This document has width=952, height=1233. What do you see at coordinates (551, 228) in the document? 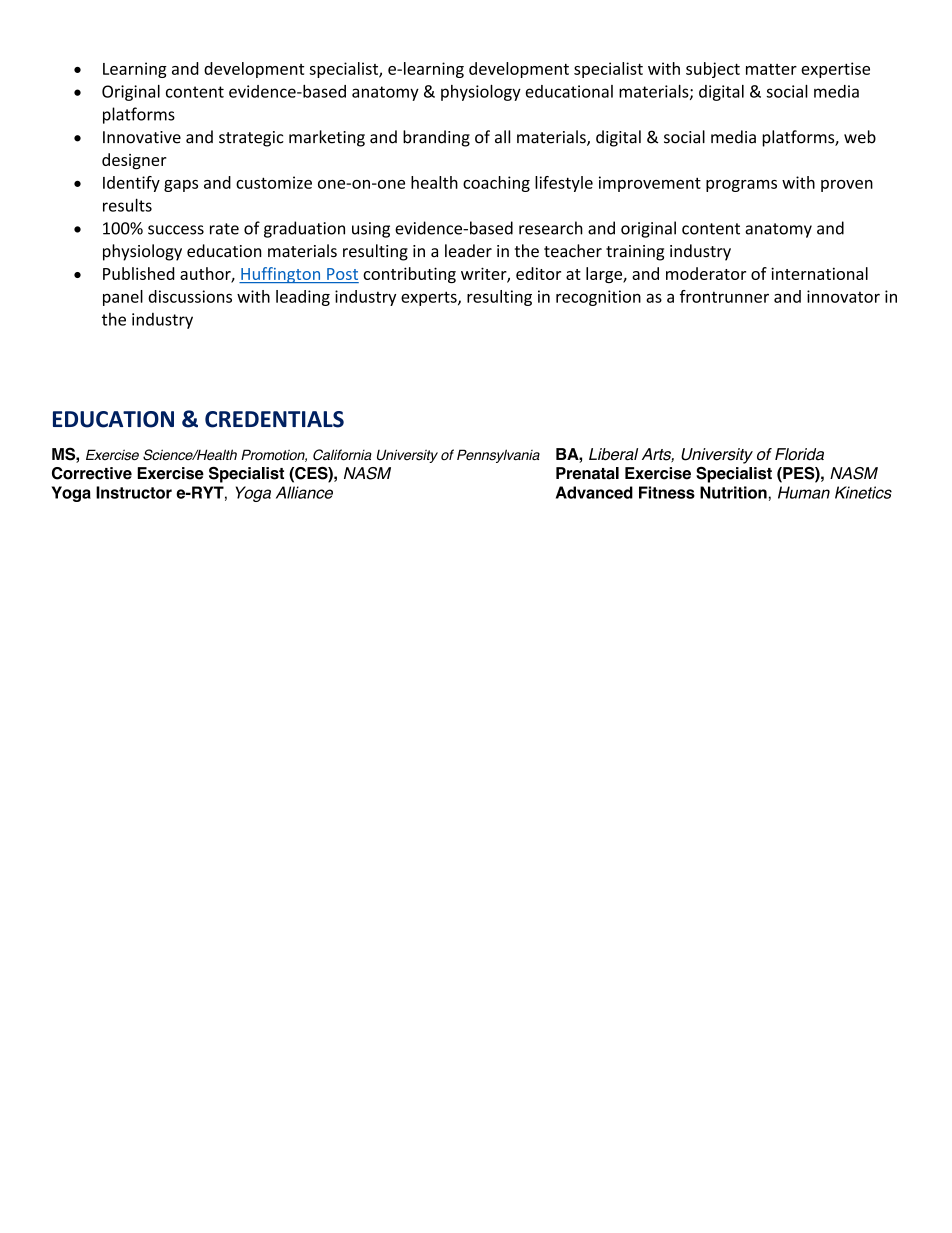
I see `research` at bounding box center [551, 228].
